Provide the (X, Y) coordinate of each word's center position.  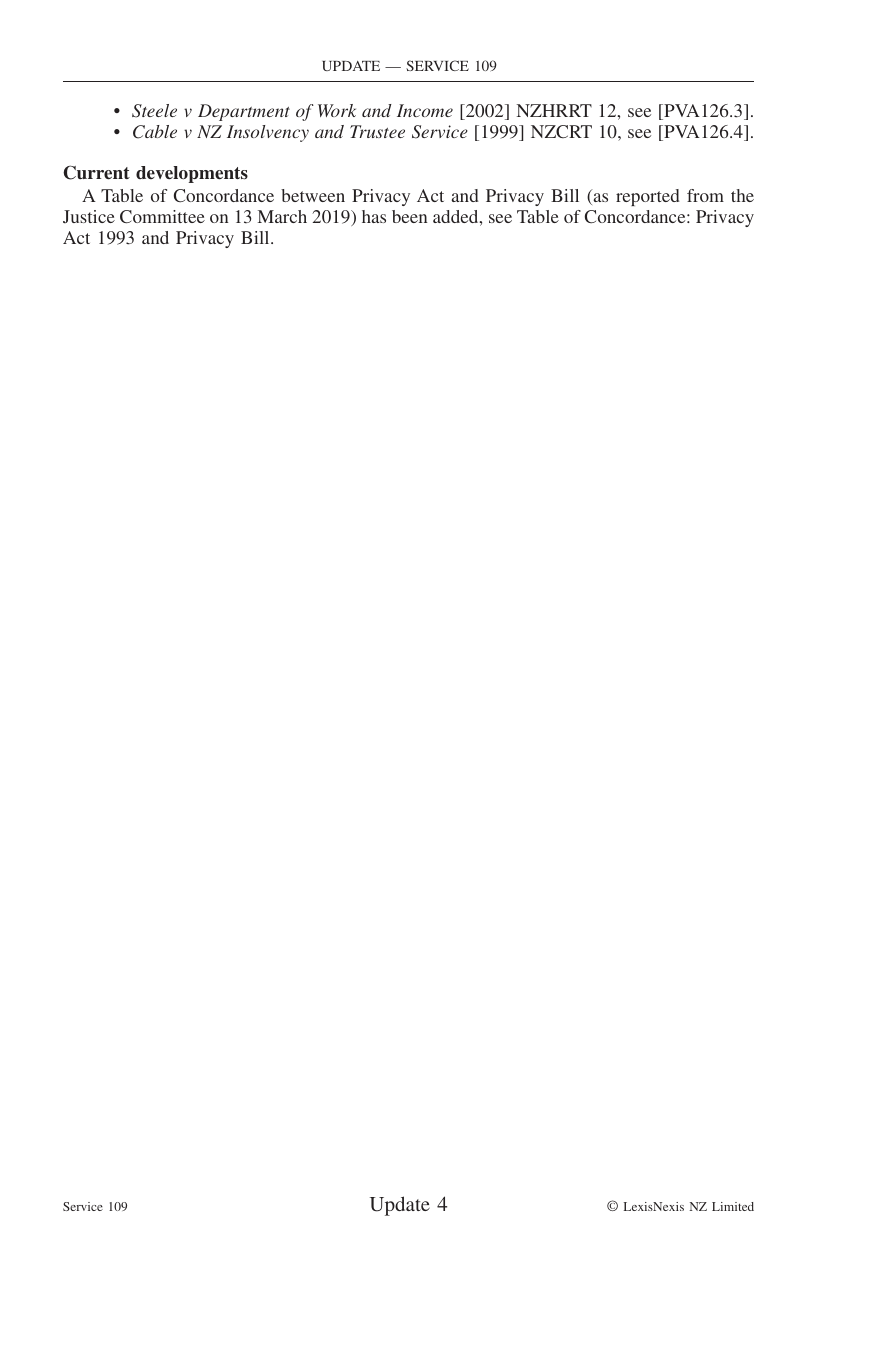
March (282, 216)
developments (192, 174)
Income (425, 110)
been (409, 216)
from (705, 195)
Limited (733, 1206)
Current (96, 172)
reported (647, 197)
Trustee (377, 131)
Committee (162, 217)
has (374, 216)
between (313, 195)
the (742, 195)
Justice (89, 216)
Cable (155, 132)
